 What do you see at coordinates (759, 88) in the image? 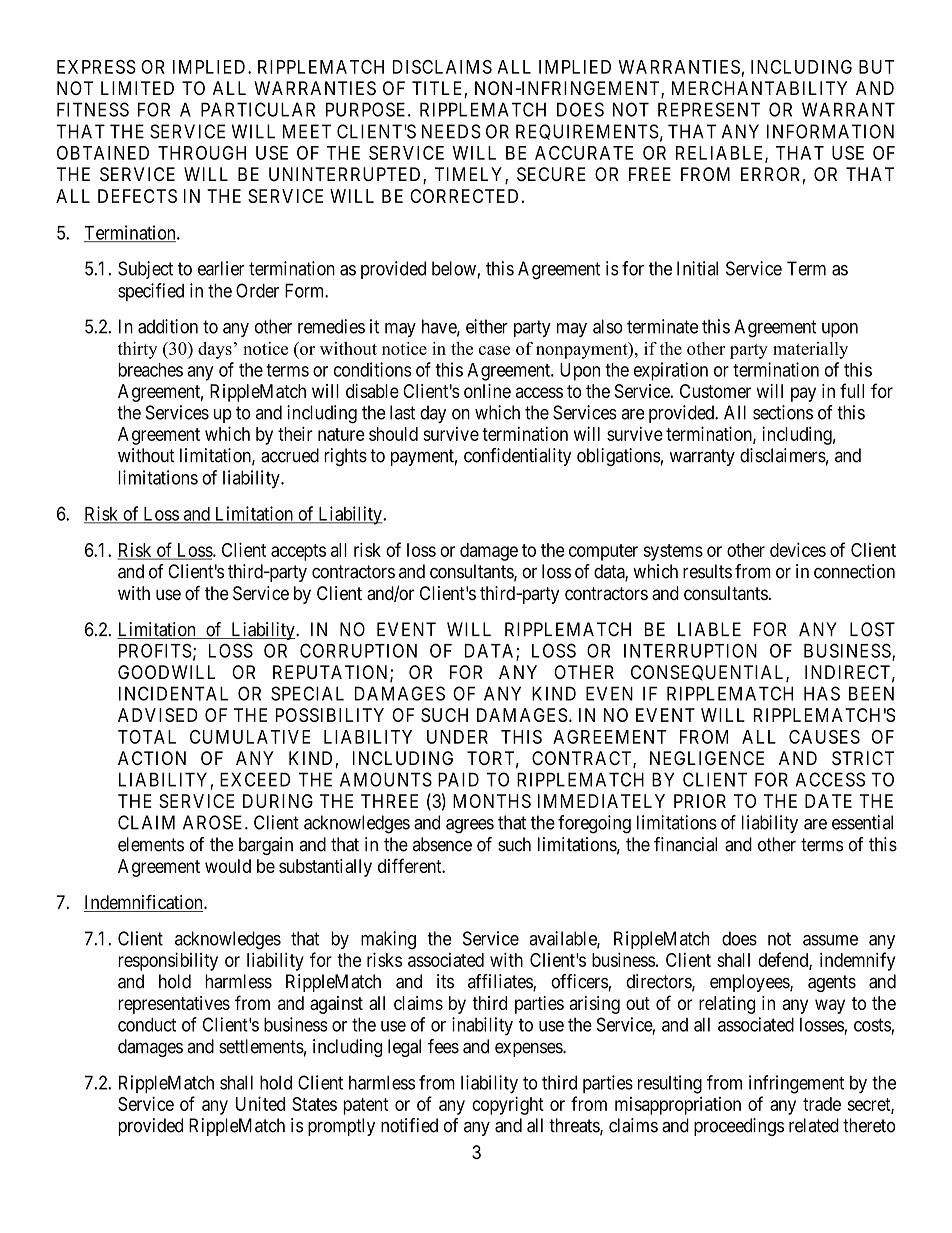
I see `MERCHANTABILITY` at bounding box center [759, 88].
